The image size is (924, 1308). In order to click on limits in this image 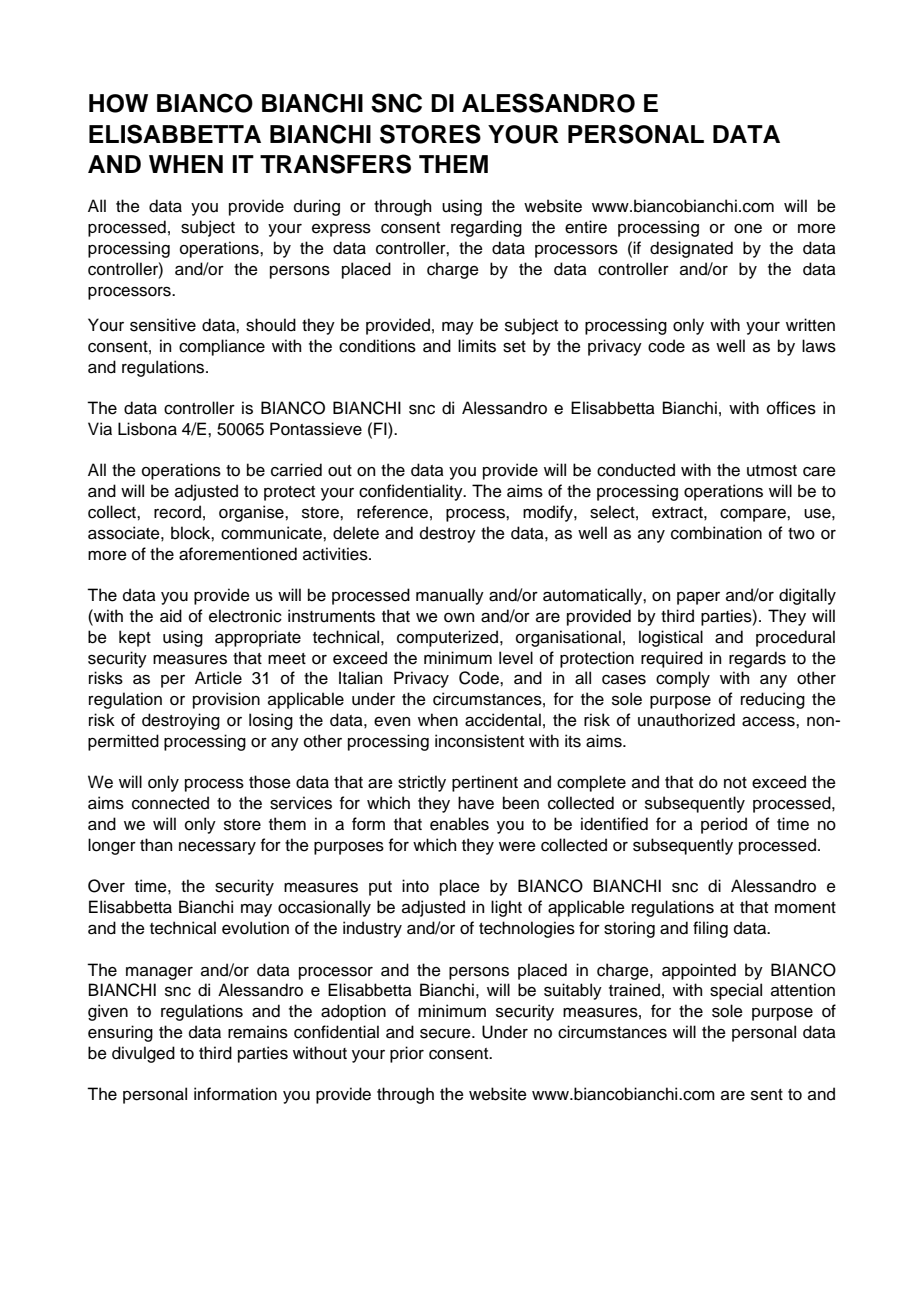, I will do `click(477, 346)`.
